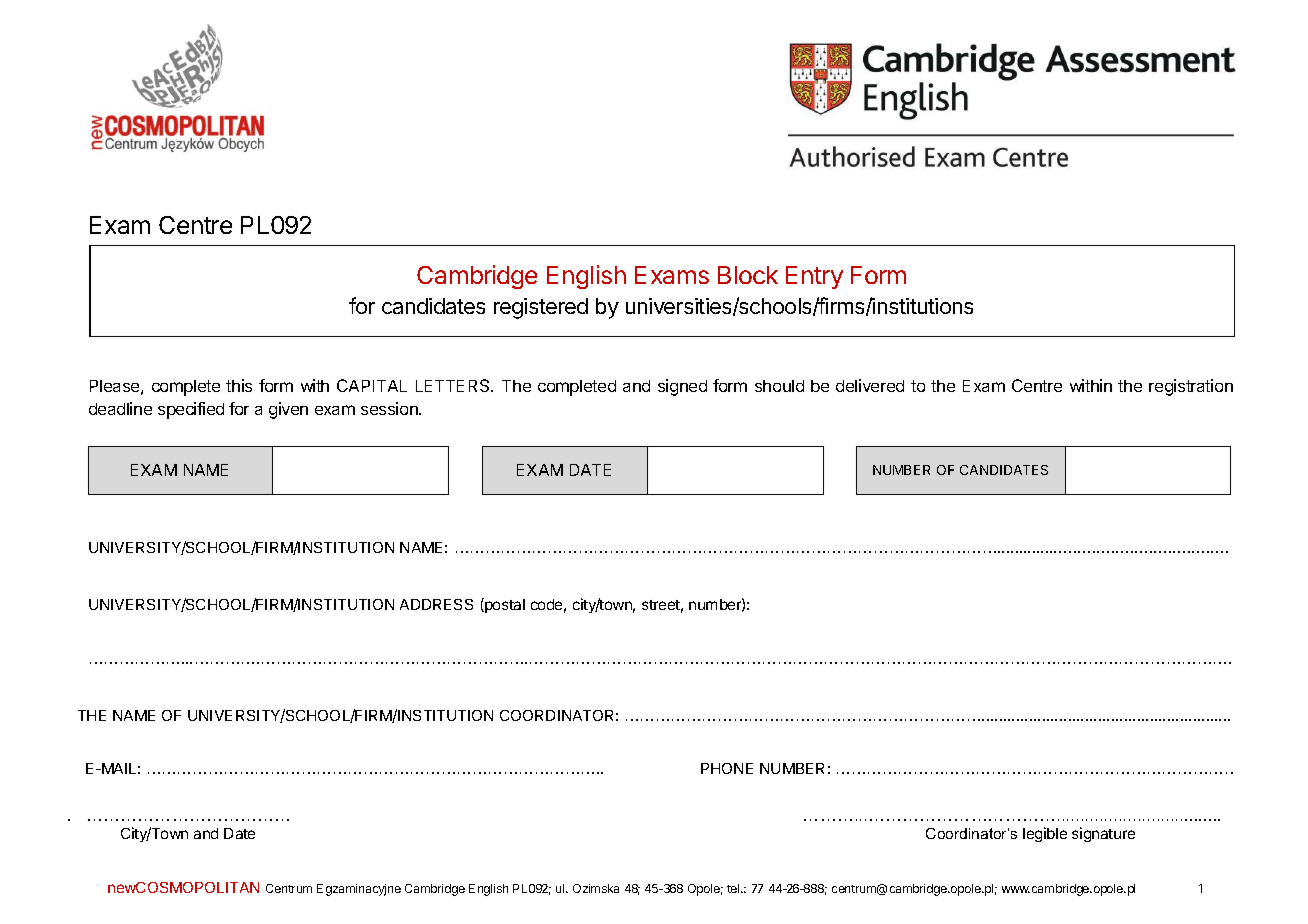  What do you see at coordinates (748, 275) in the screenshot?
I see `Block` at bounding box center [748, 275].
